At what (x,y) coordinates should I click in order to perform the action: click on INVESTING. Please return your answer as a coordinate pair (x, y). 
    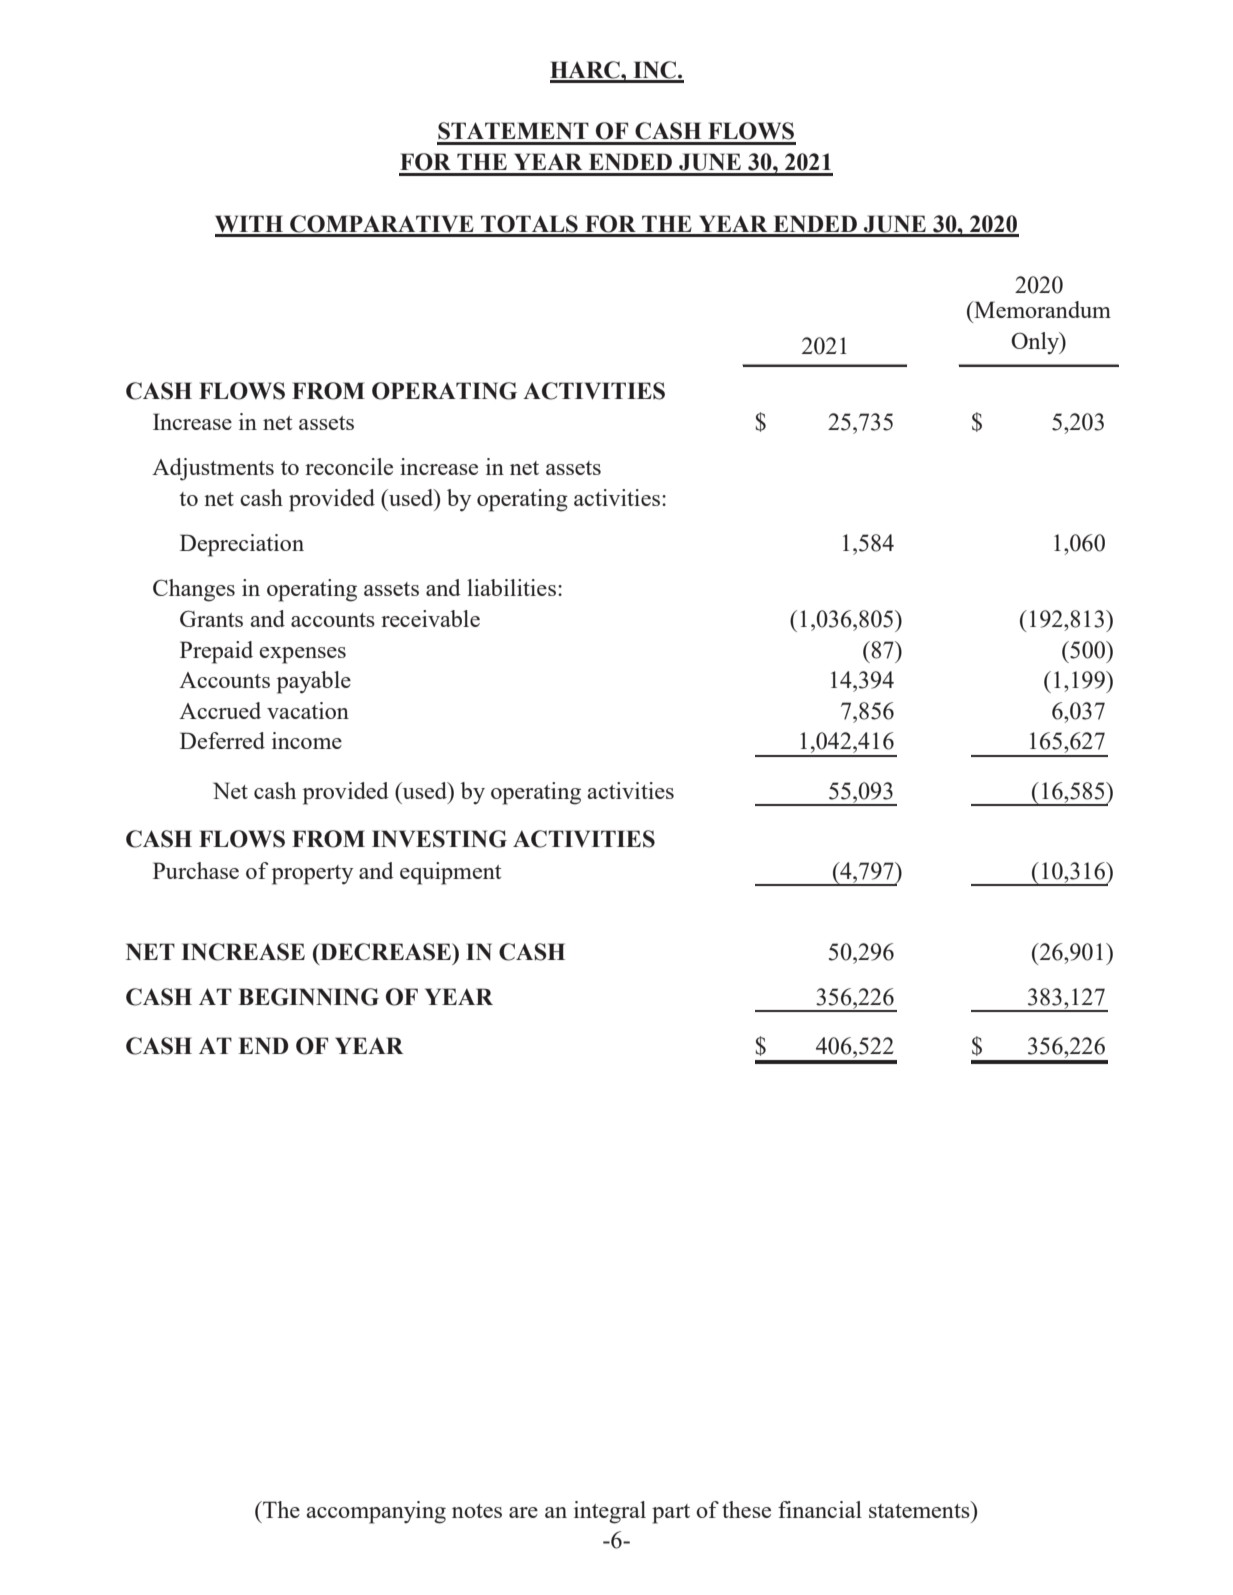
    Looking at the image, I should click on (439, 839).
